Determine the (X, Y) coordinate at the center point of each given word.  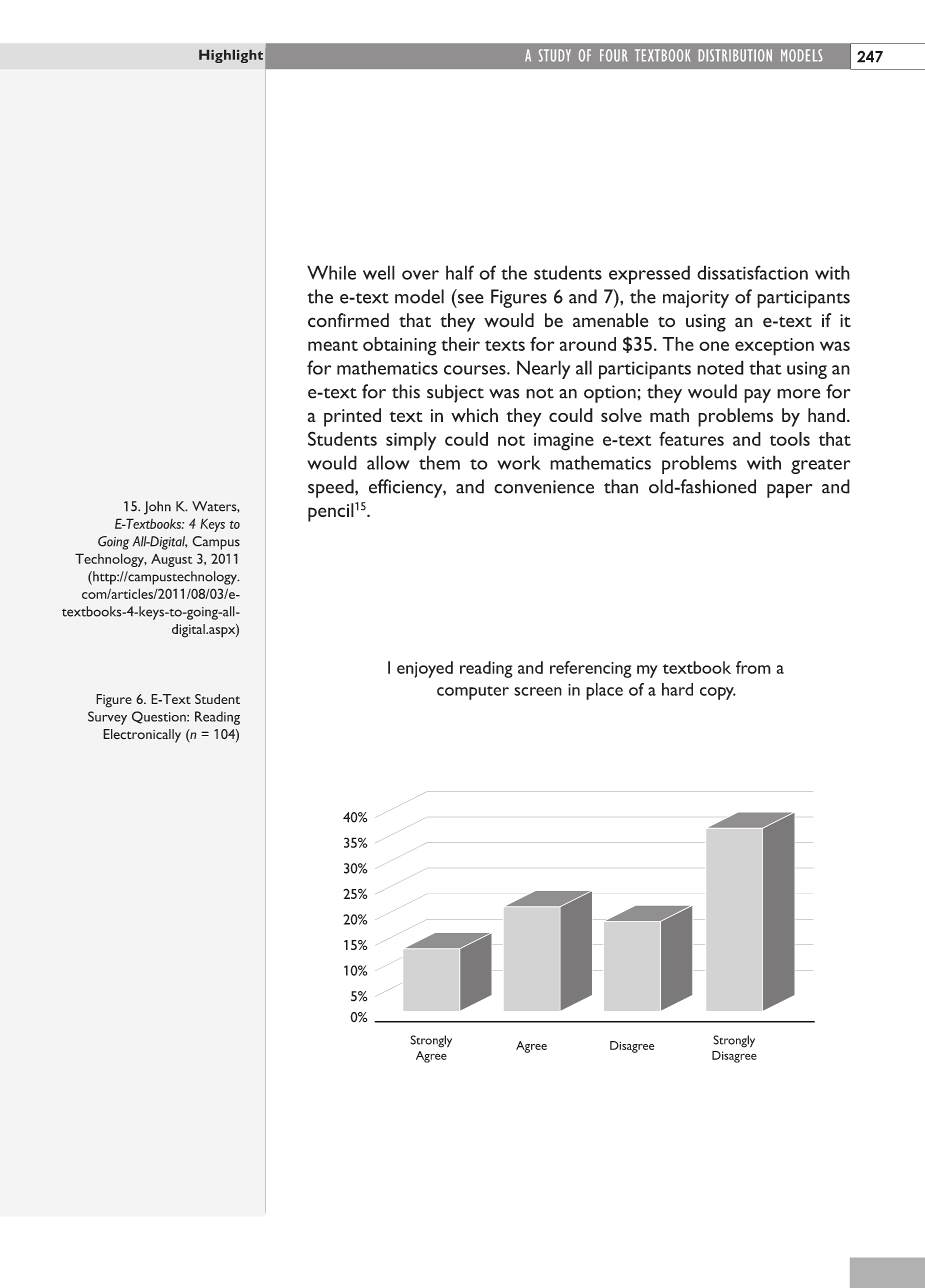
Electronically (142, 736)
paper (790, 491)
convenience (544, 487)
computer (473, 693)
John (157, 508)
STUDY (555, 55)
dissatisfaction (752, 272)
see (469, 298)
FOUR (614, 55)
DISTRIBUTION (735, 55)
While (331, 272)
